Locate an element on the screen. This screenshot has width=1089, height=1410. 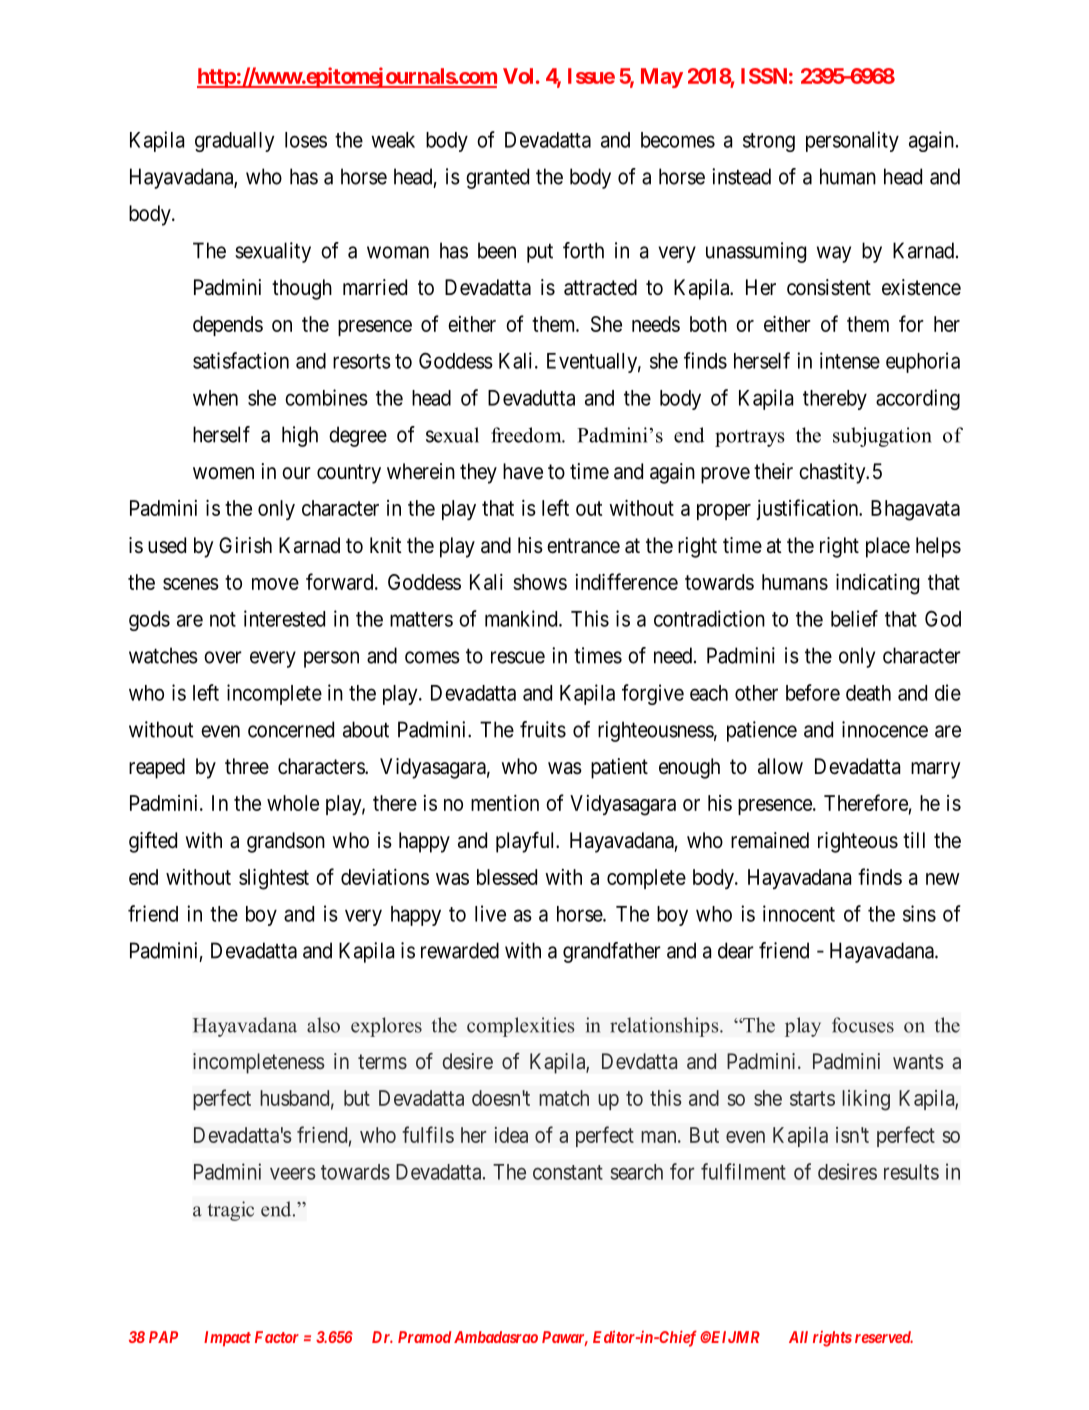
freedom is located at coordinates (527, 435).
